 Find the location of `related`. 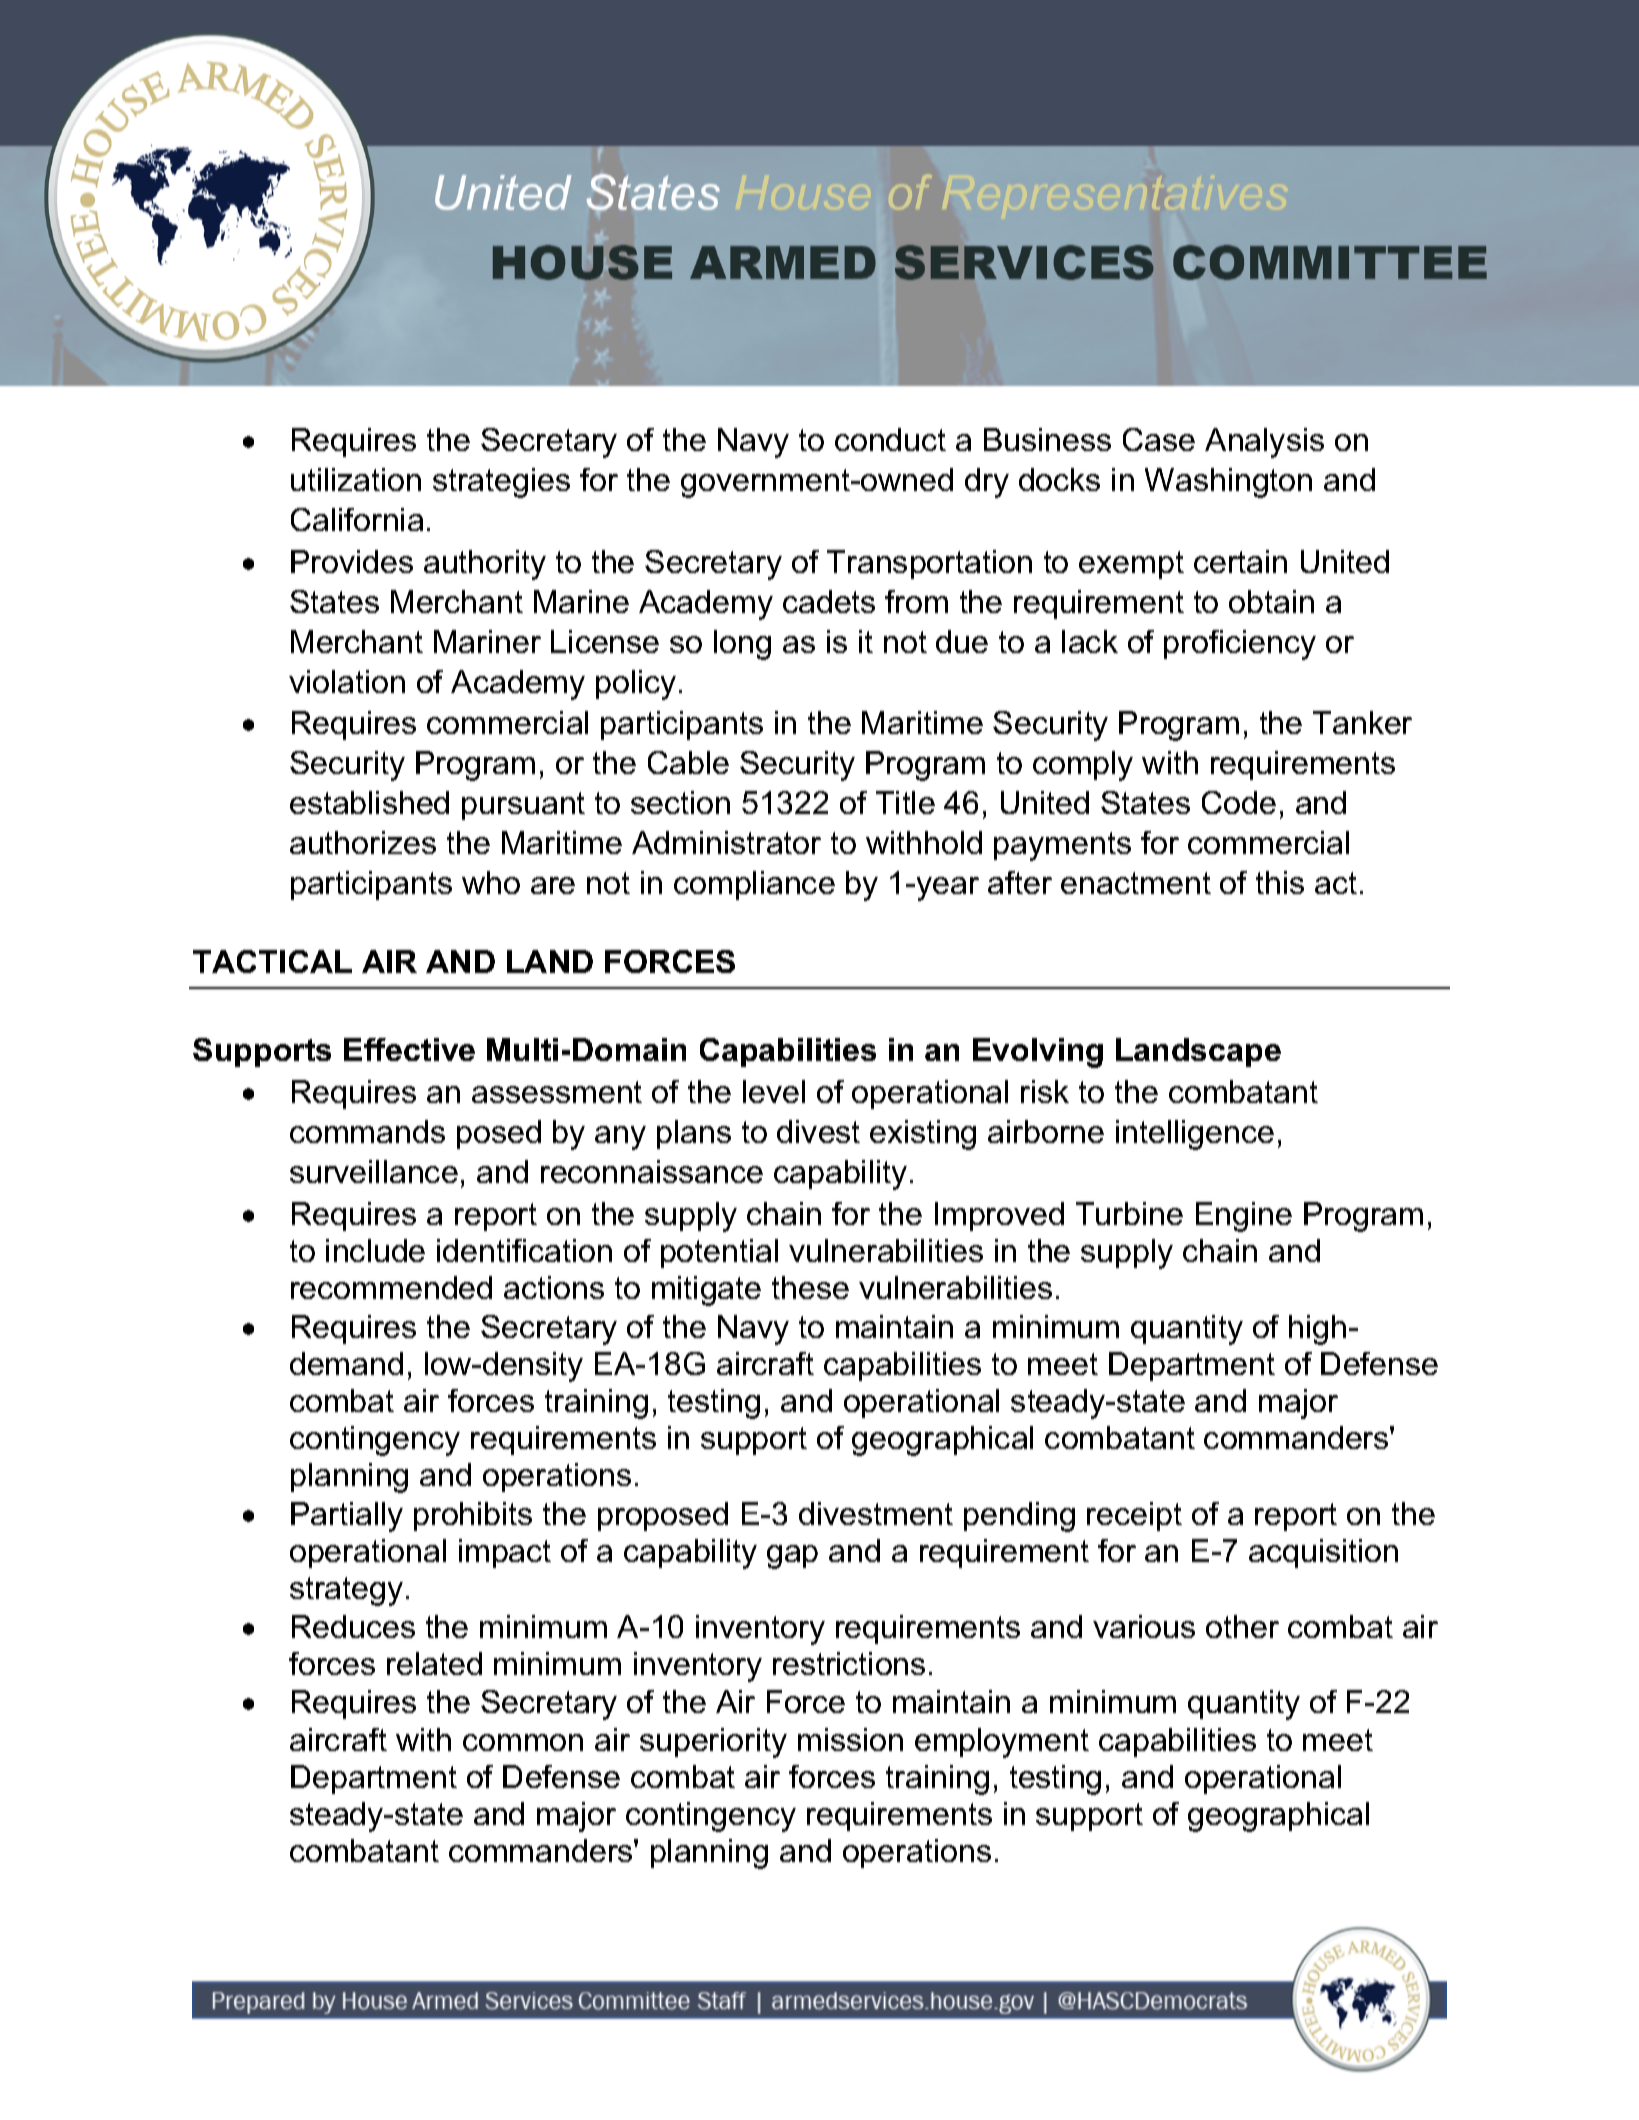

related is located at coordinates (434, 1663).
